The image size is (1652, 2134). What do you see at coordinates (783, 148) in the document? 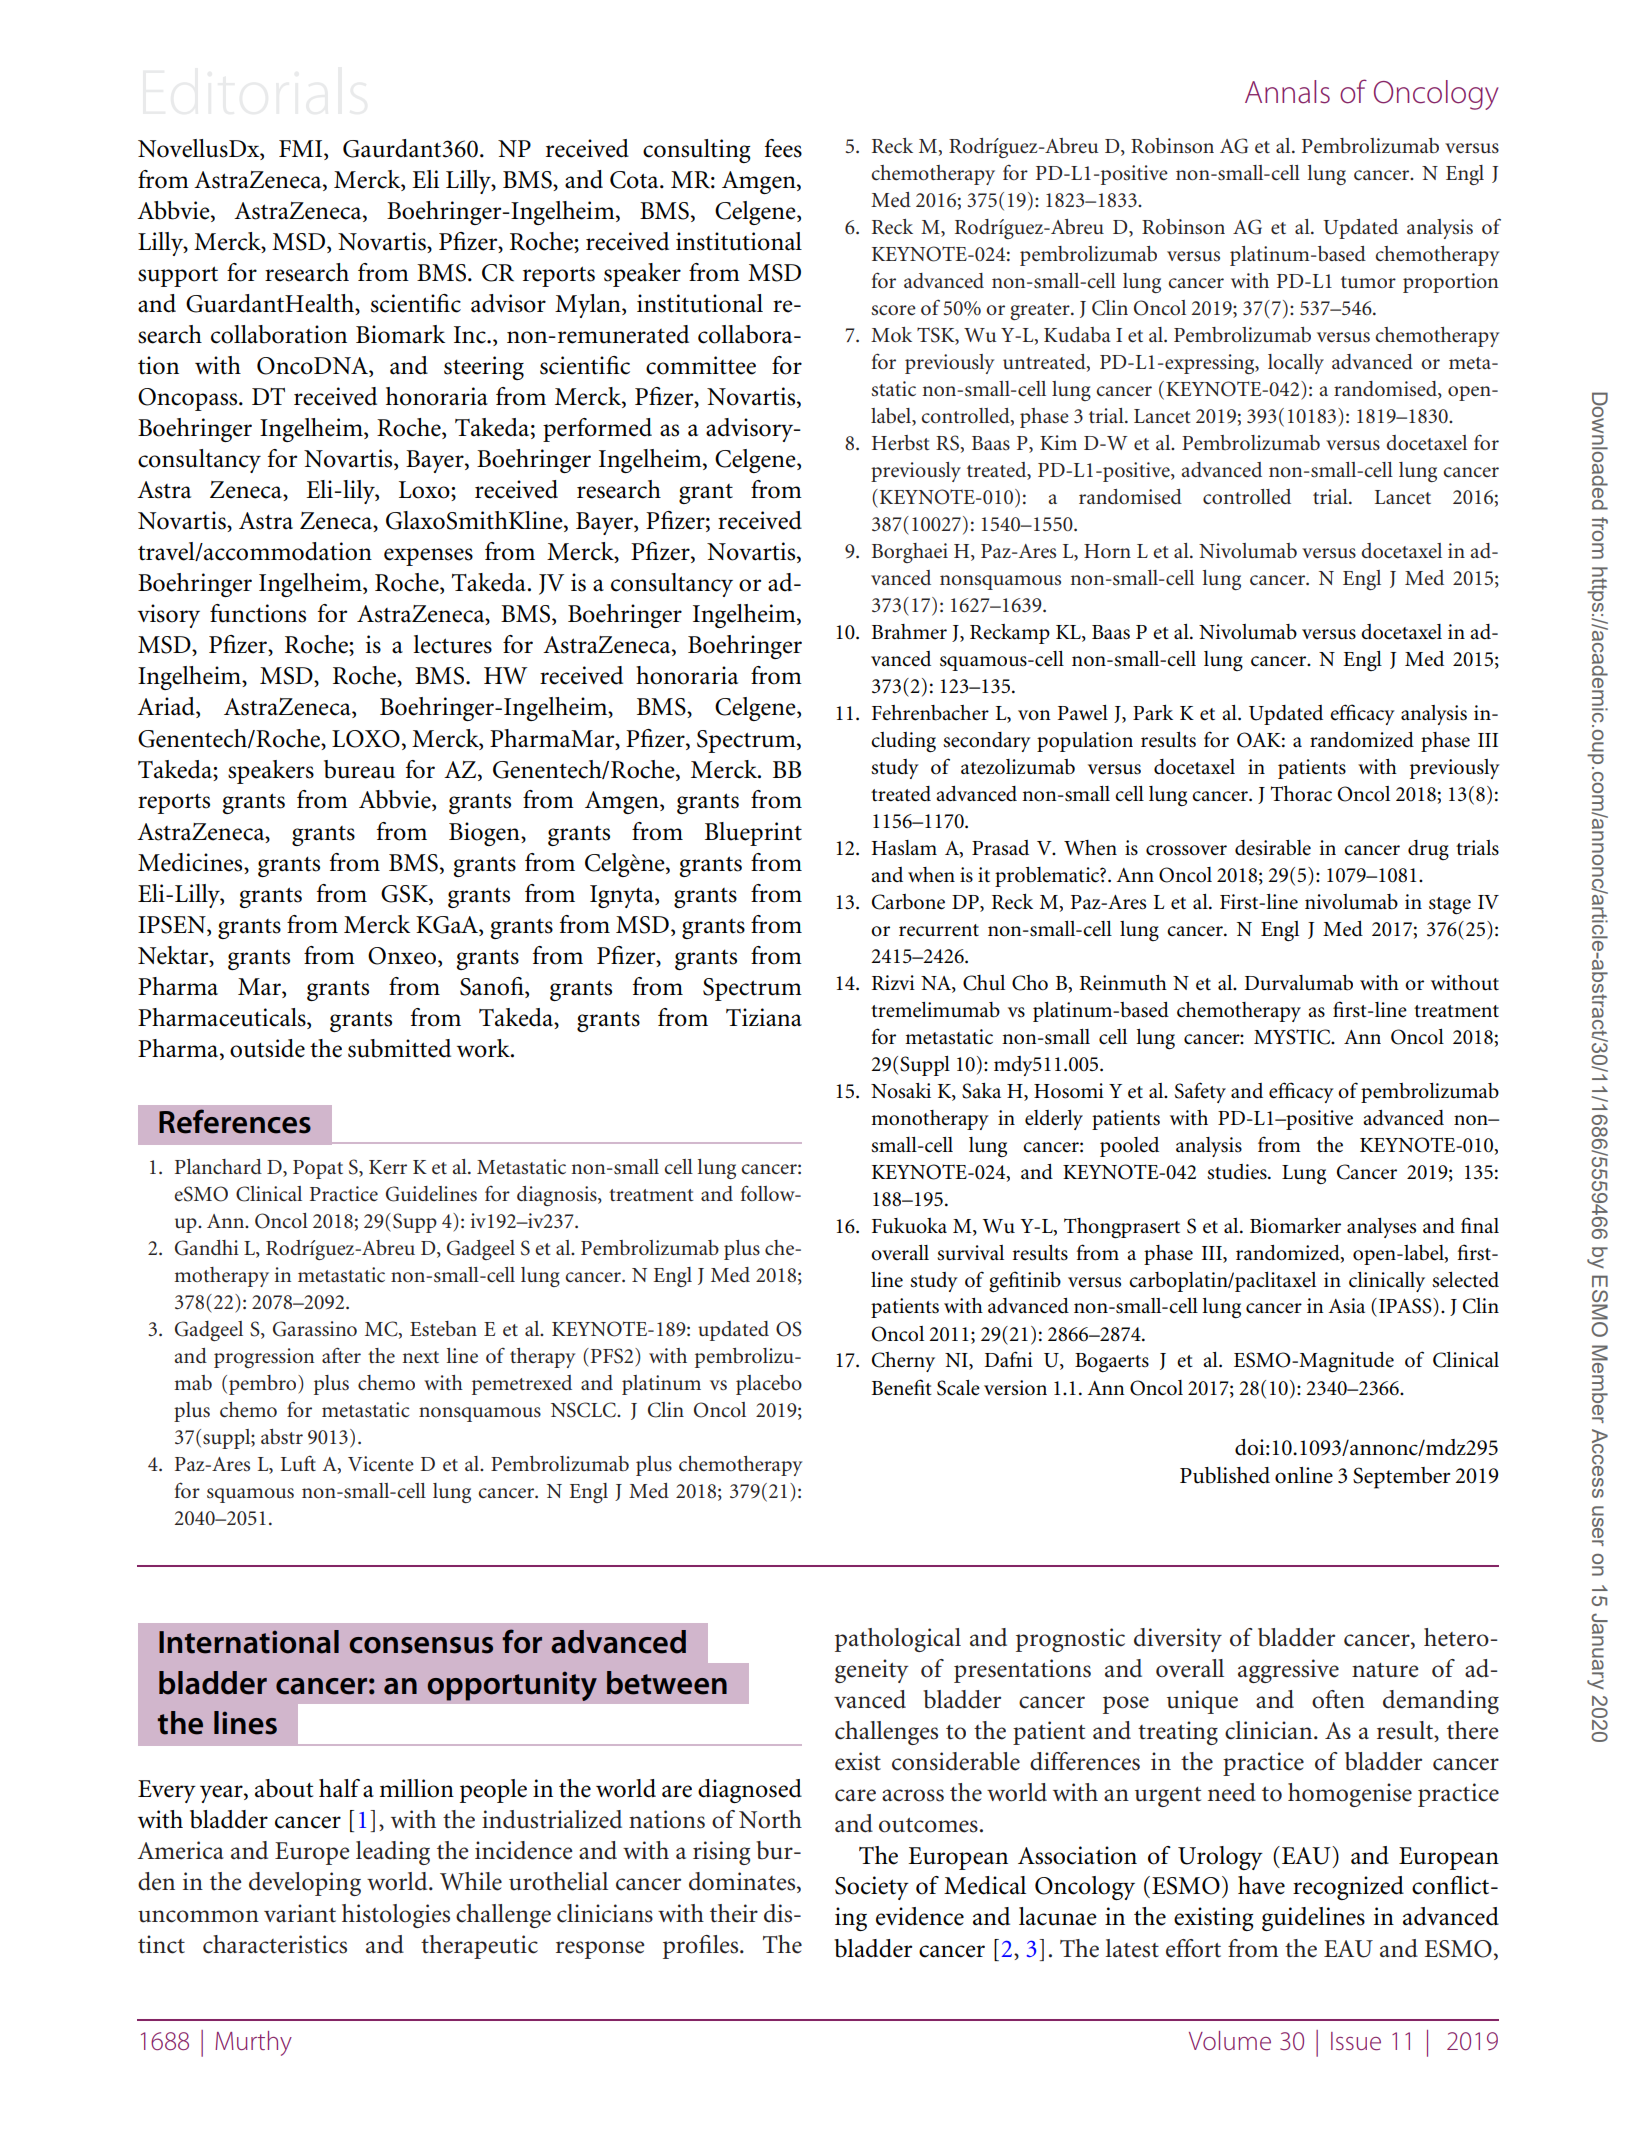
I see `fees` at bounding box center [783, 148].
